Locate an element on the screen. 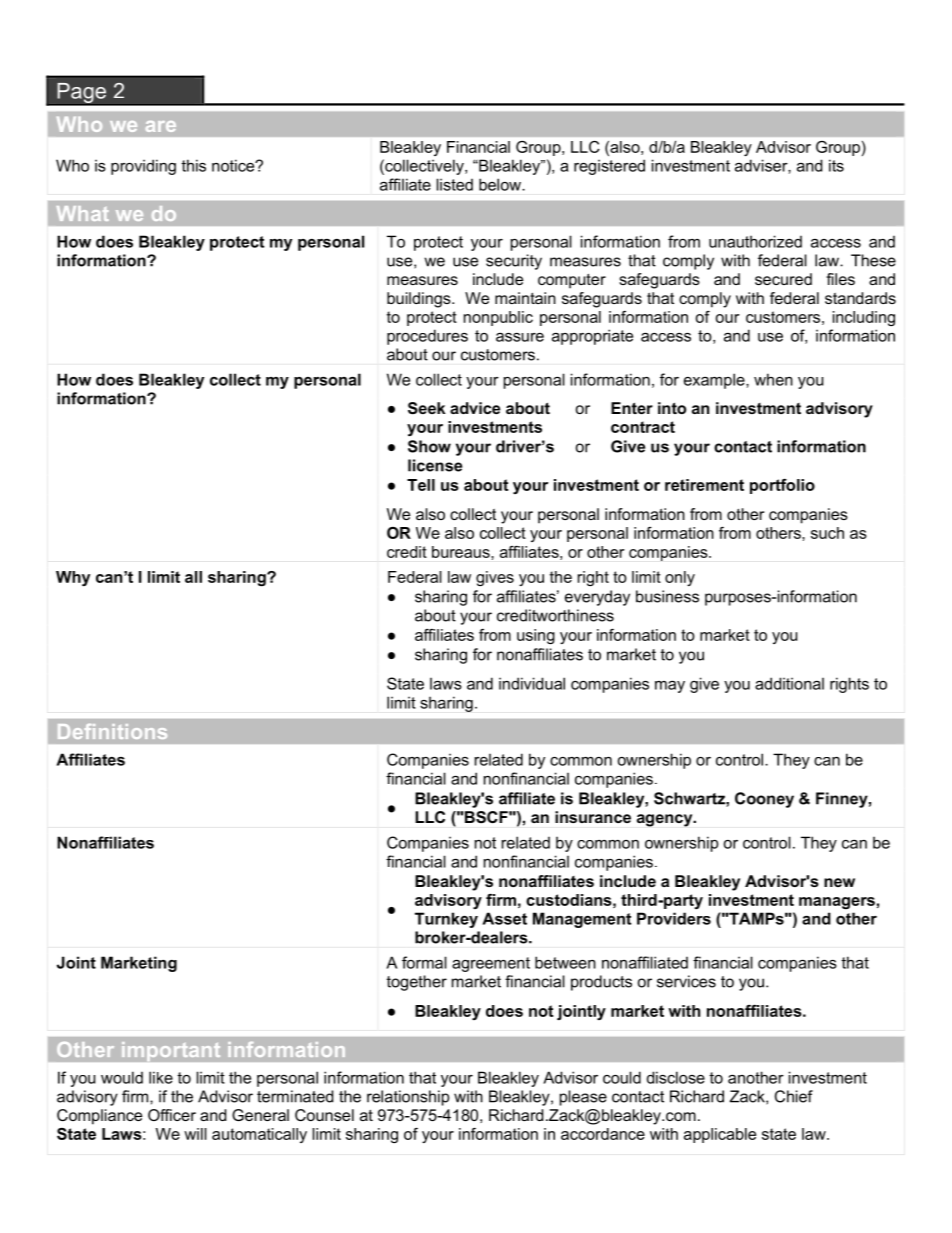  Officer is located at coordinates (172, 1115).
